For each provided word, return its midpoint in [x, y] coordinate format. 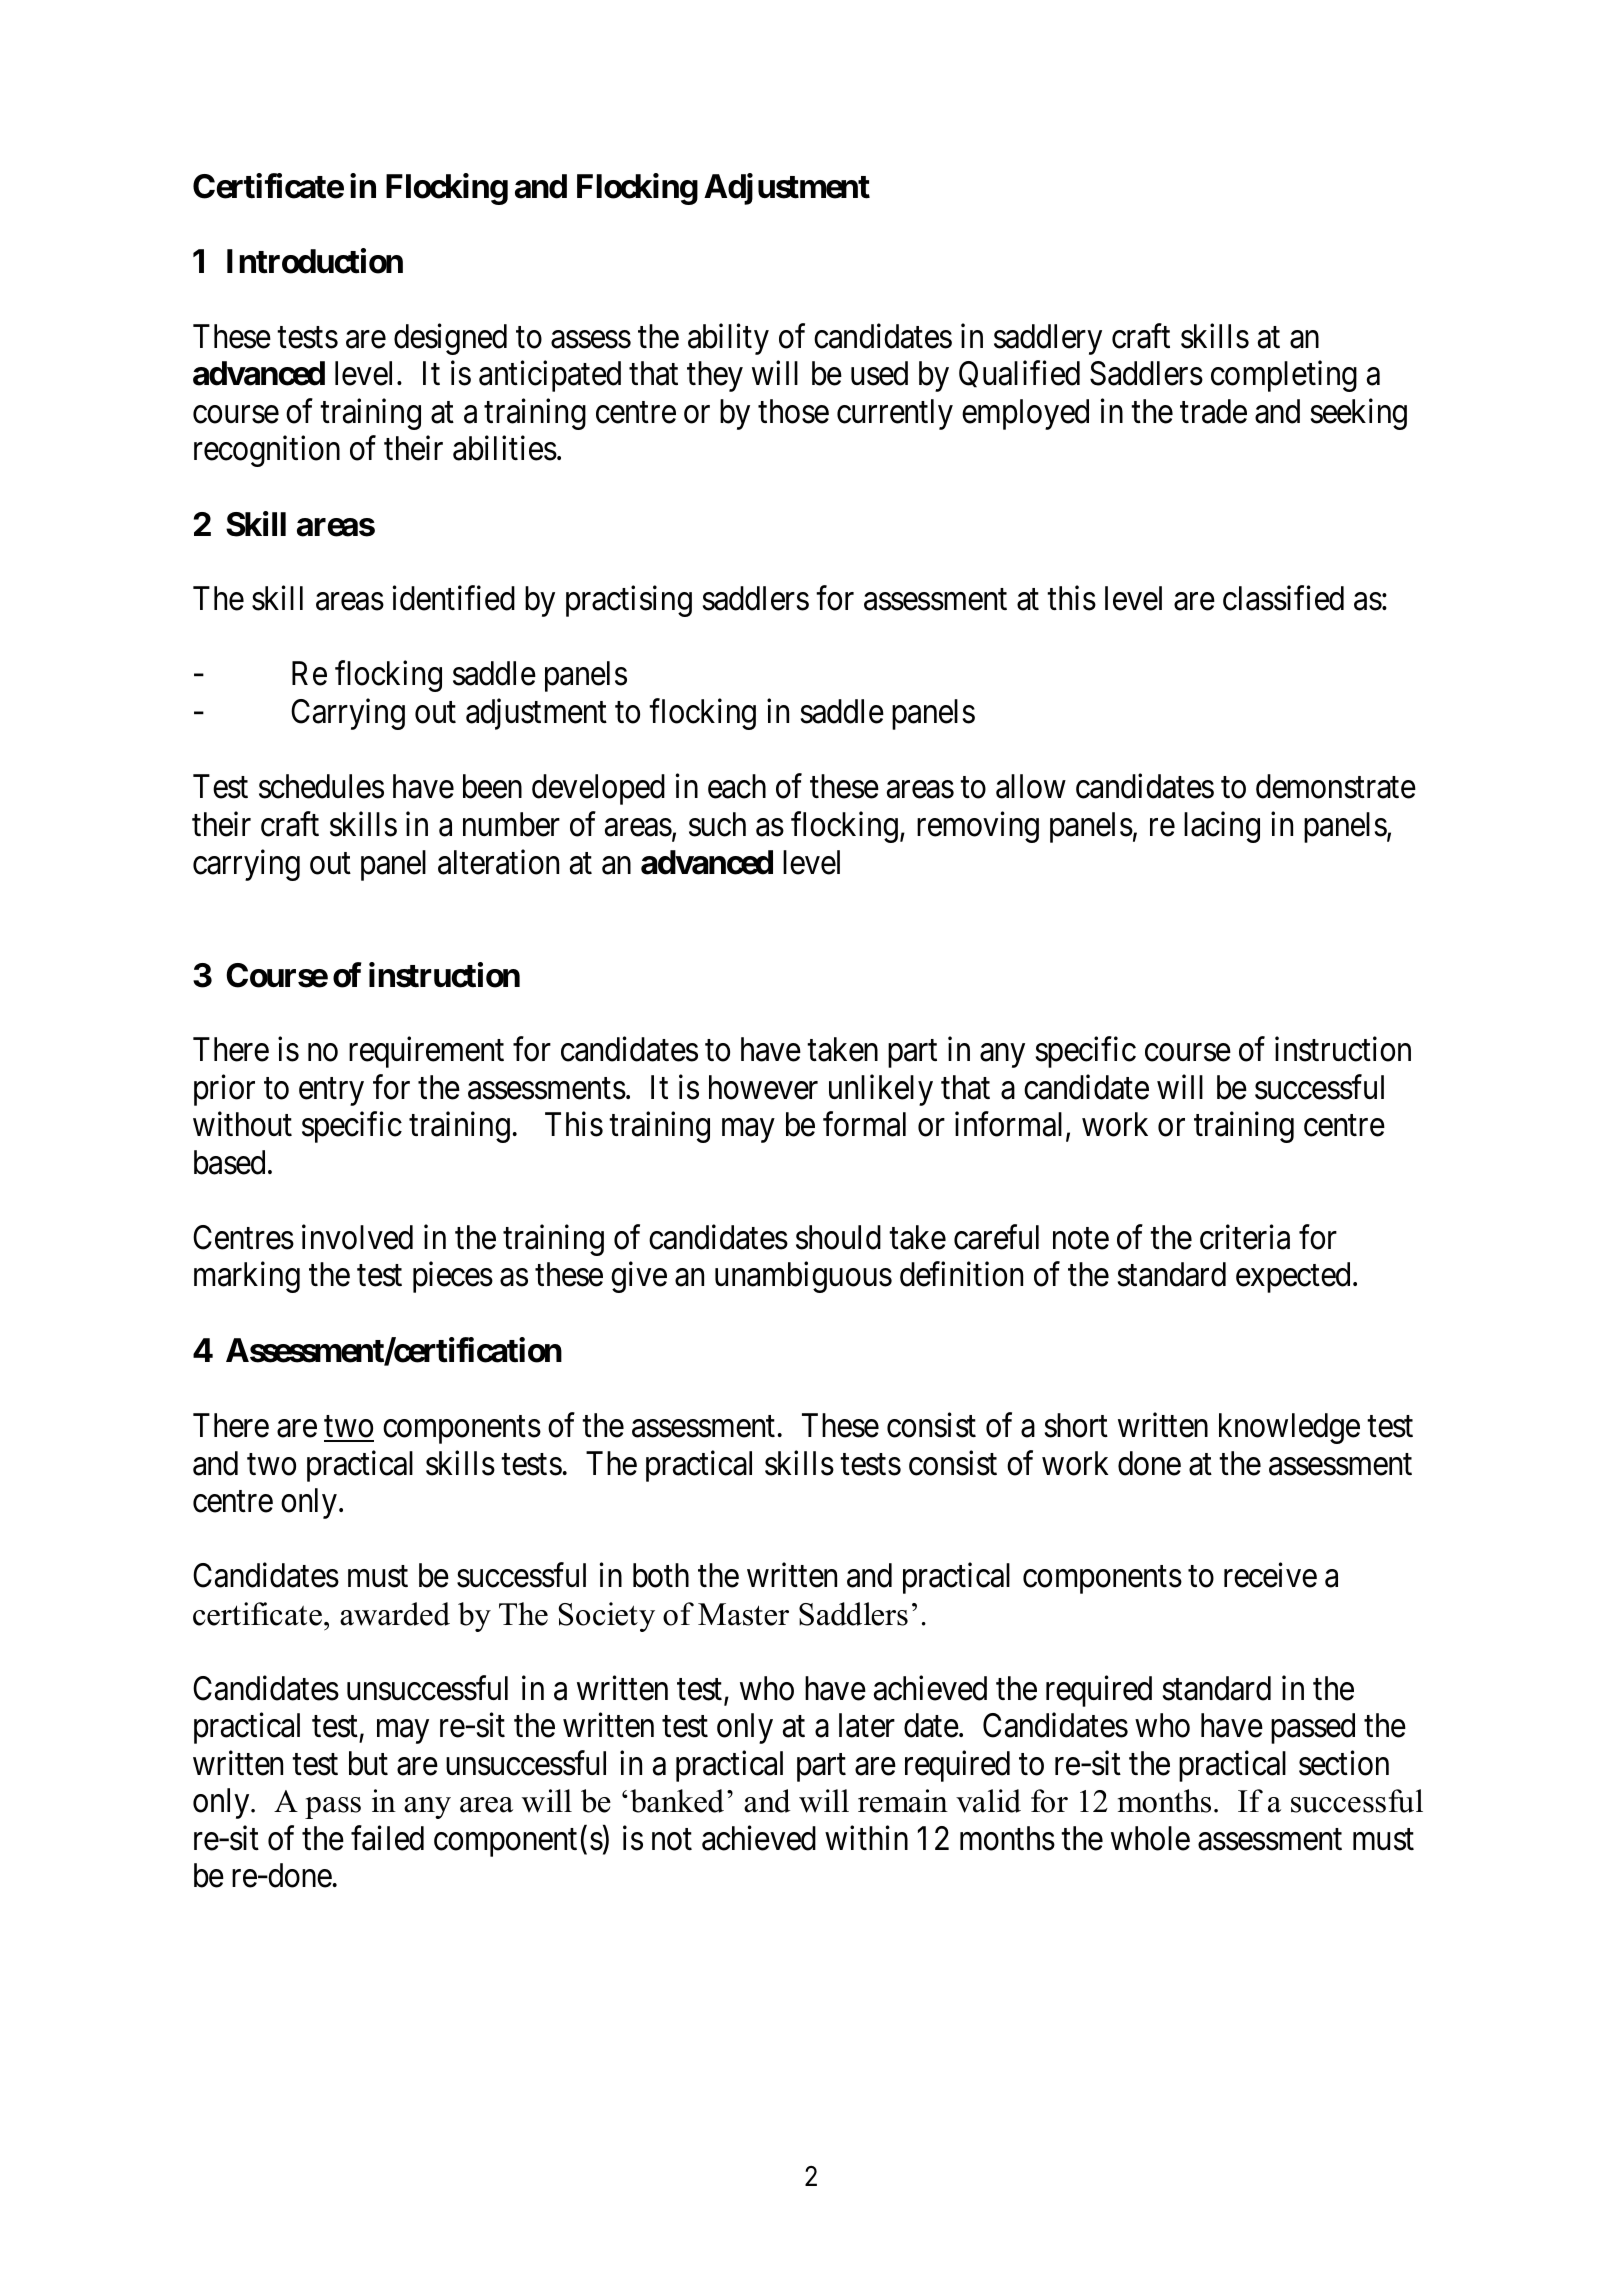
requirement [426, 1052]
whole [1150, 1838]
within [866, 1838]
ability [728, 339]
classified [1283, 598]
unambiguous [803, 1277]
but [368, 1763]
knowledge [1289, 1428]
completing [1284, 376]
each [737, 786]
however [763, 1087]
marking [247, 1277]
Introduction [315, 261]
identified [454, 598]
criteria [1245, 1237]
